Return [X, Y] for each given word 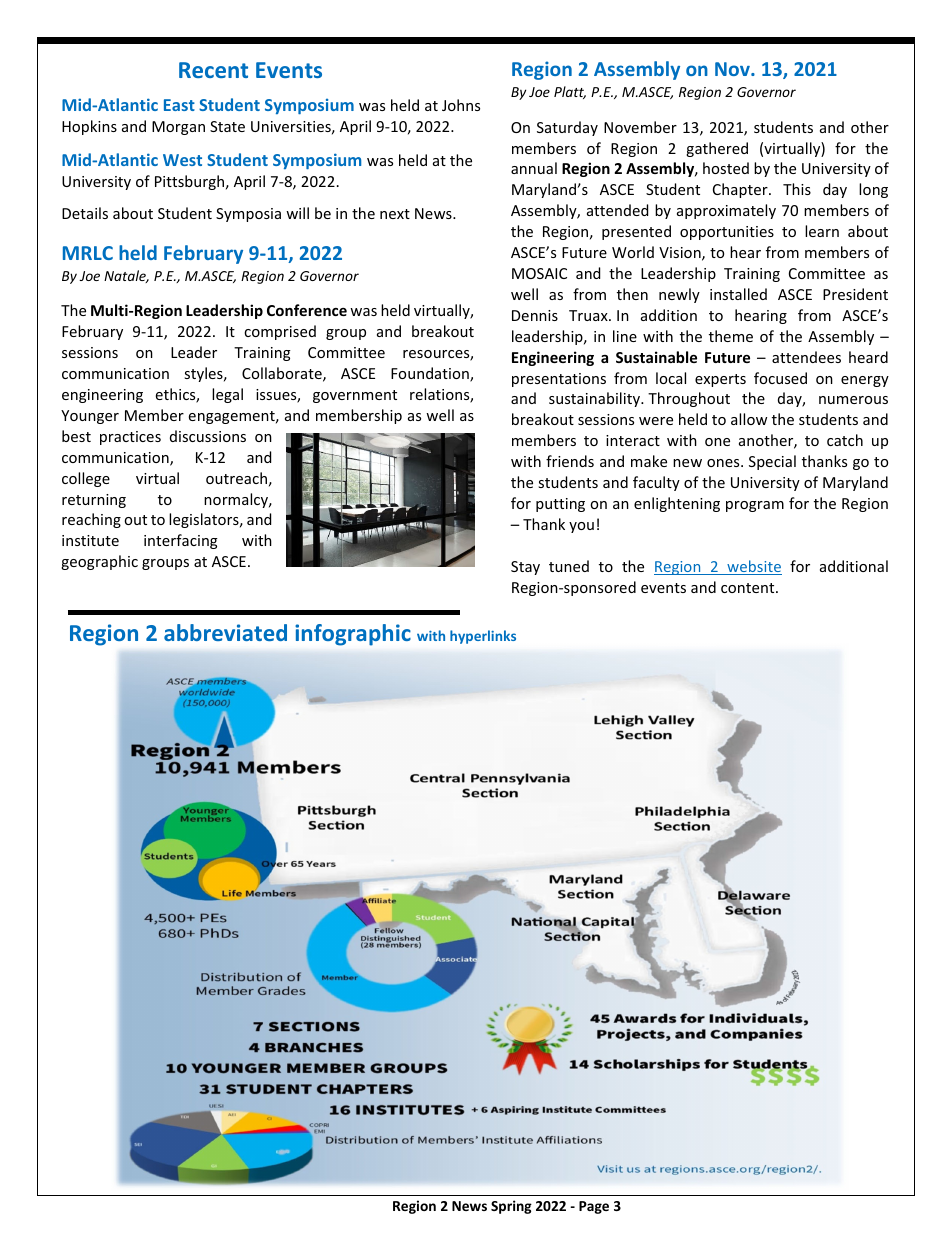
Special [772, 462]
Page [594, 1207]
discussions [208, 436]
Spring [511, 1207]
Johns [461, 105]
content [749, 588]
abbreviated [225, 632]
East [179, 105]
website [753, 567]
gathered [717, 149]
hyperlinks [483, 637]
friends [570, 461]
